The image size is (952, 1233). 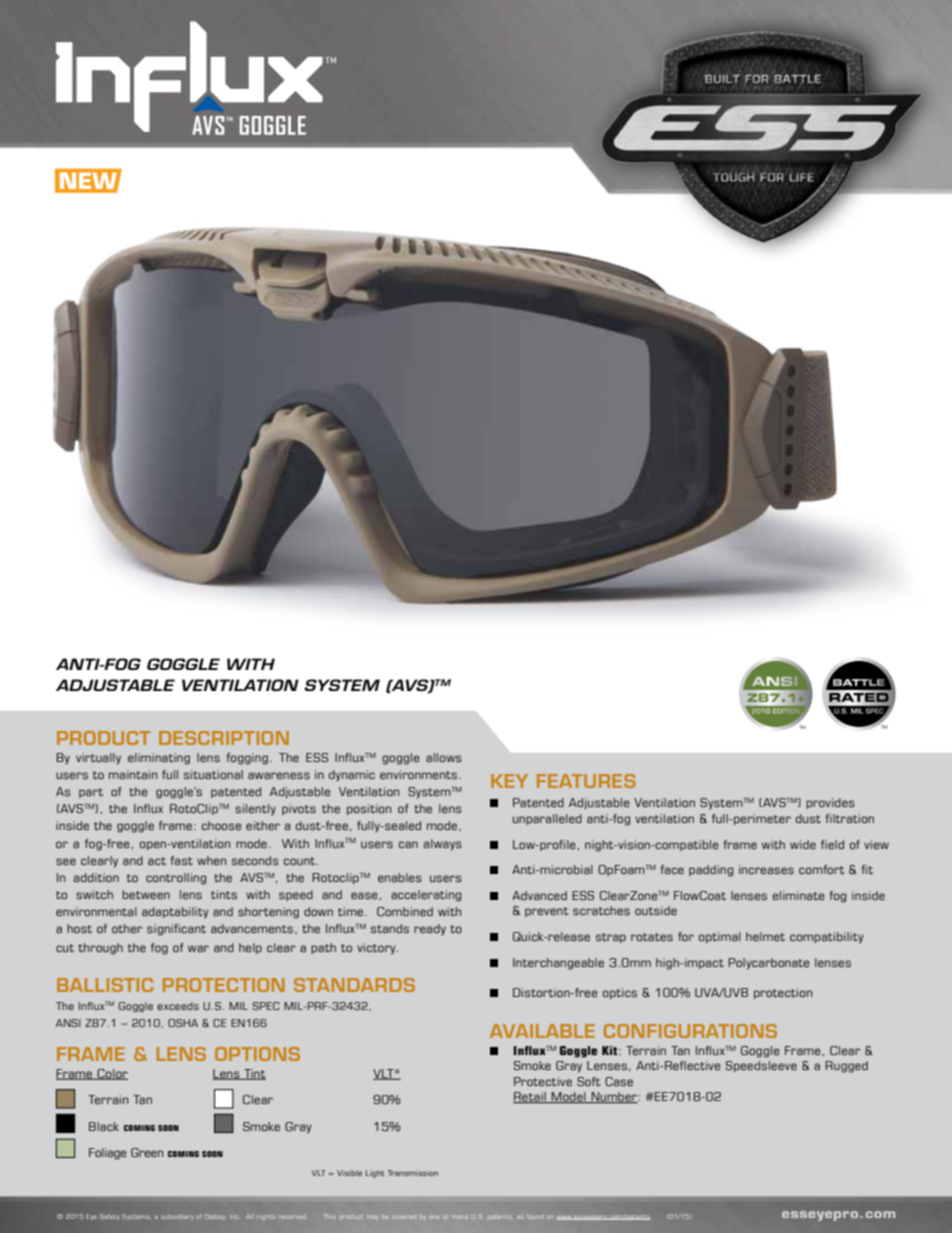 What do you see at coordinates (821, 869) in the screenshot?
I see `comfort` at bounding box center [821, 869].
